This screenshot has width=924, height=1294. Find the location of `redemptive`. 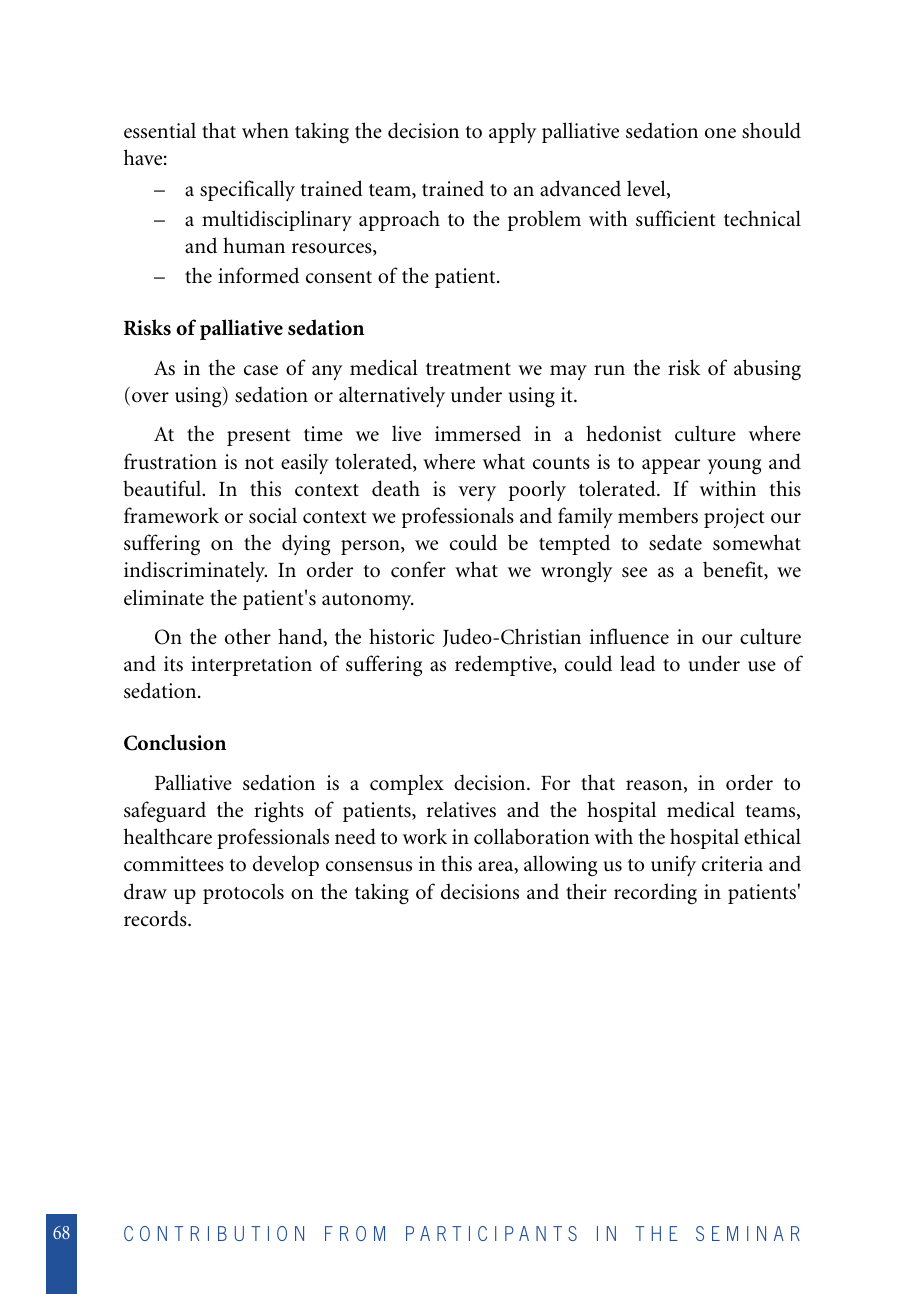

redemptive is located at coordinates (504, 665).
